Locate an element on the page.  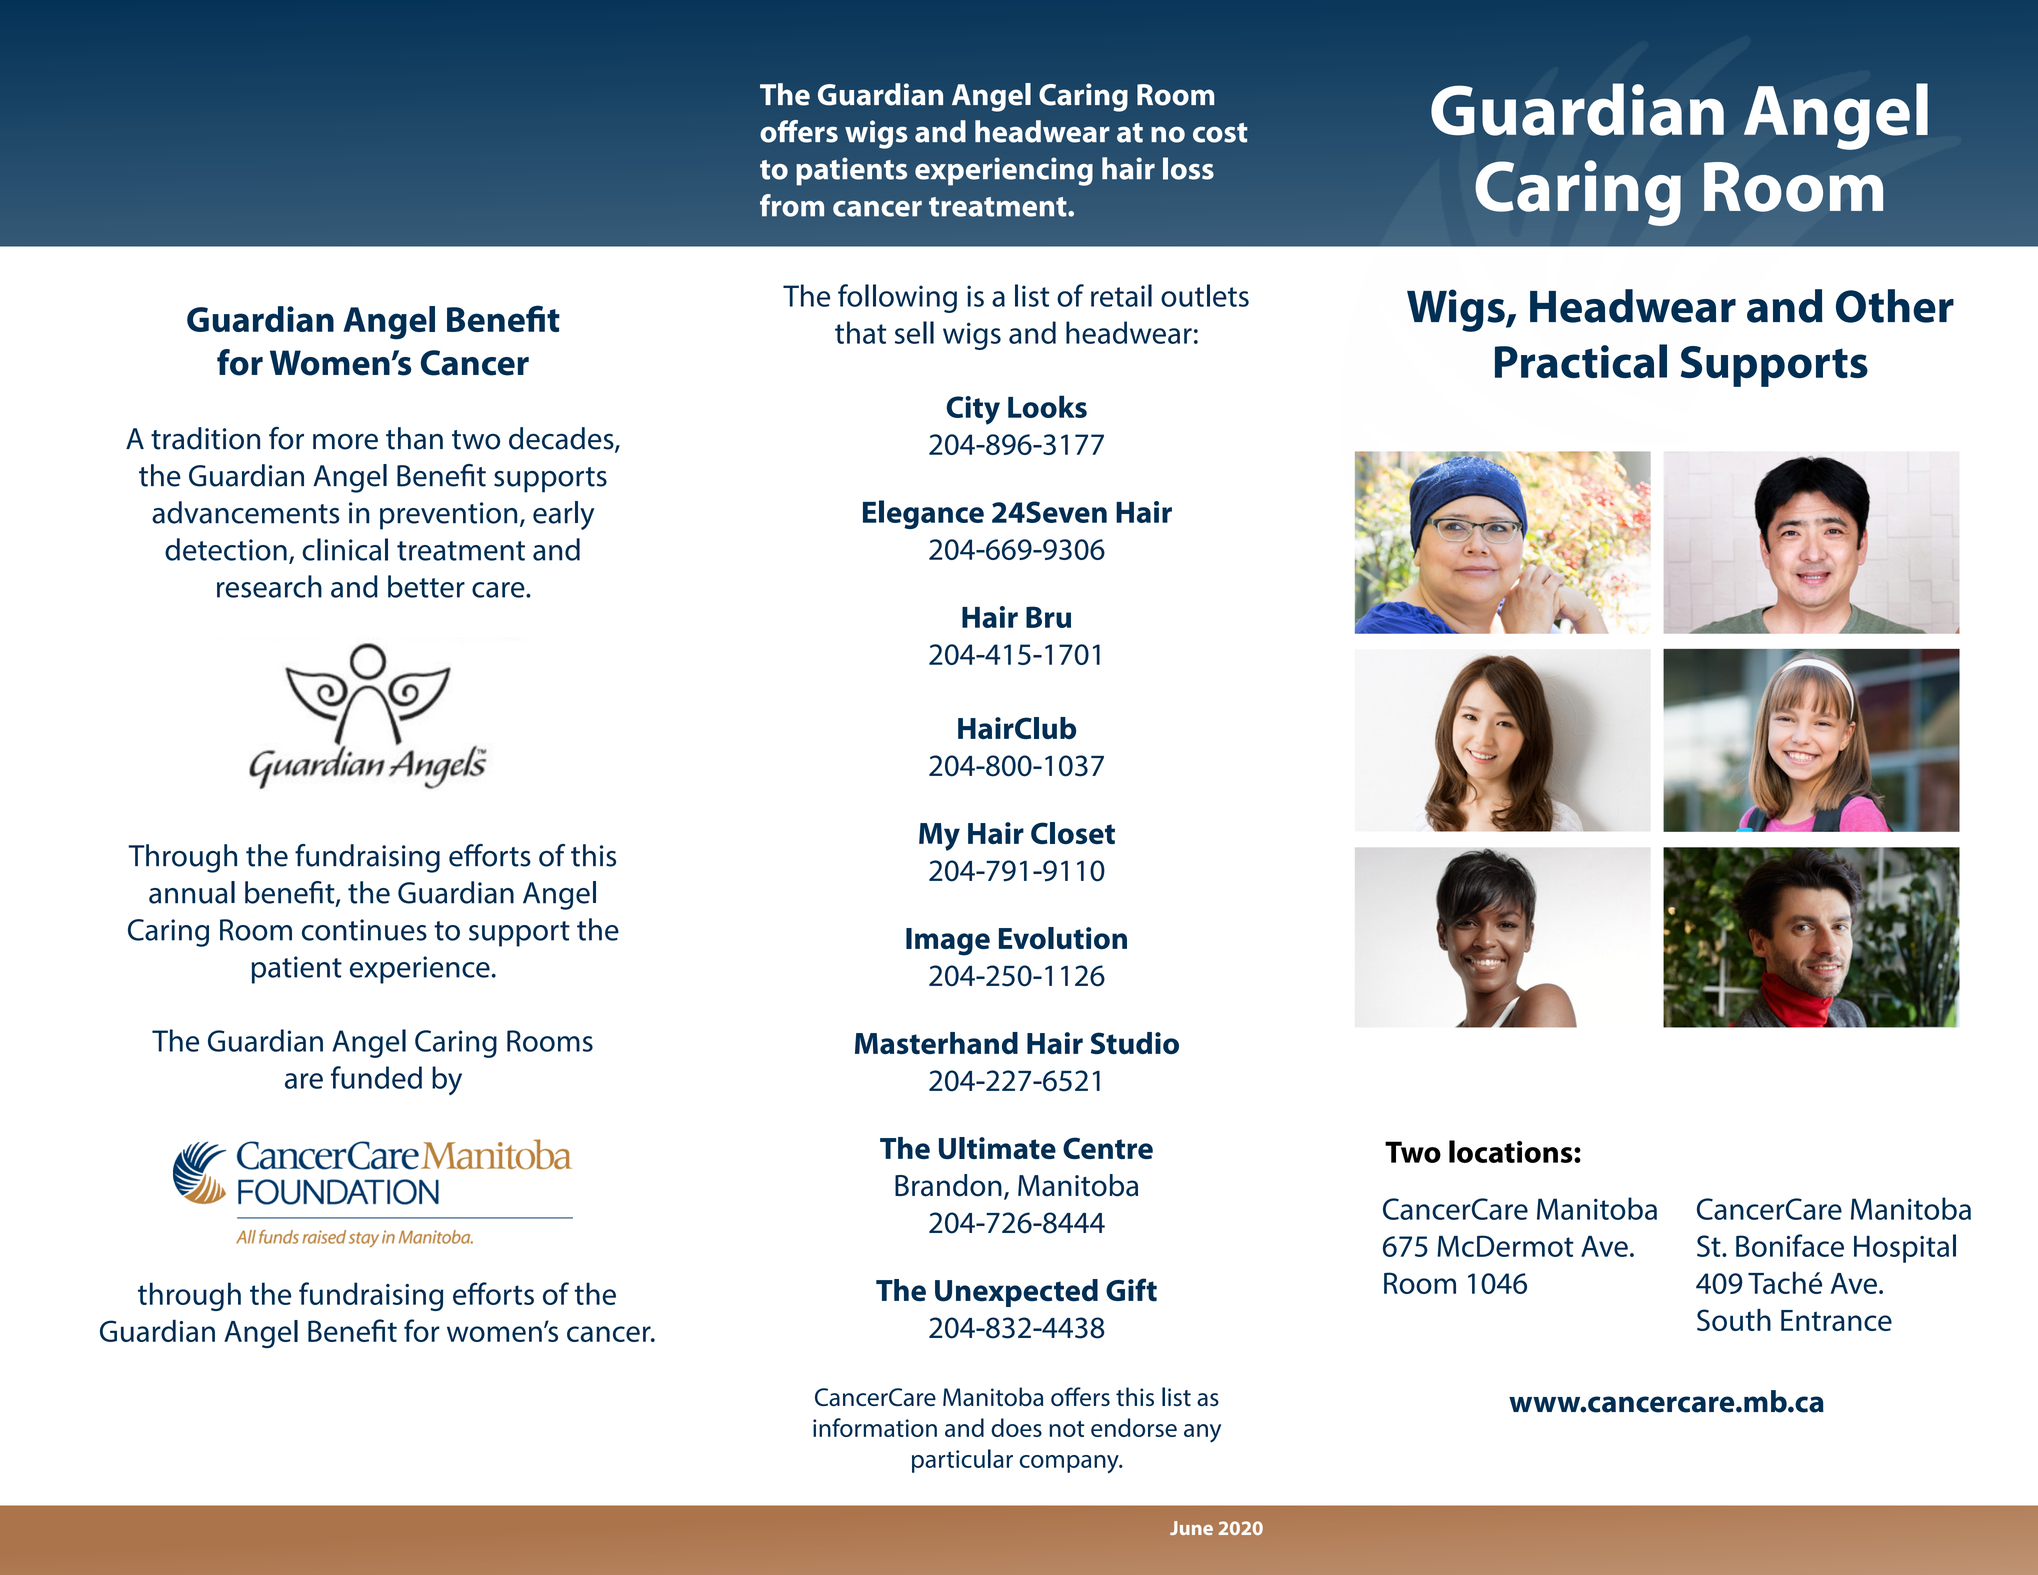
experiencing is located at coordinates (1004, 171).
